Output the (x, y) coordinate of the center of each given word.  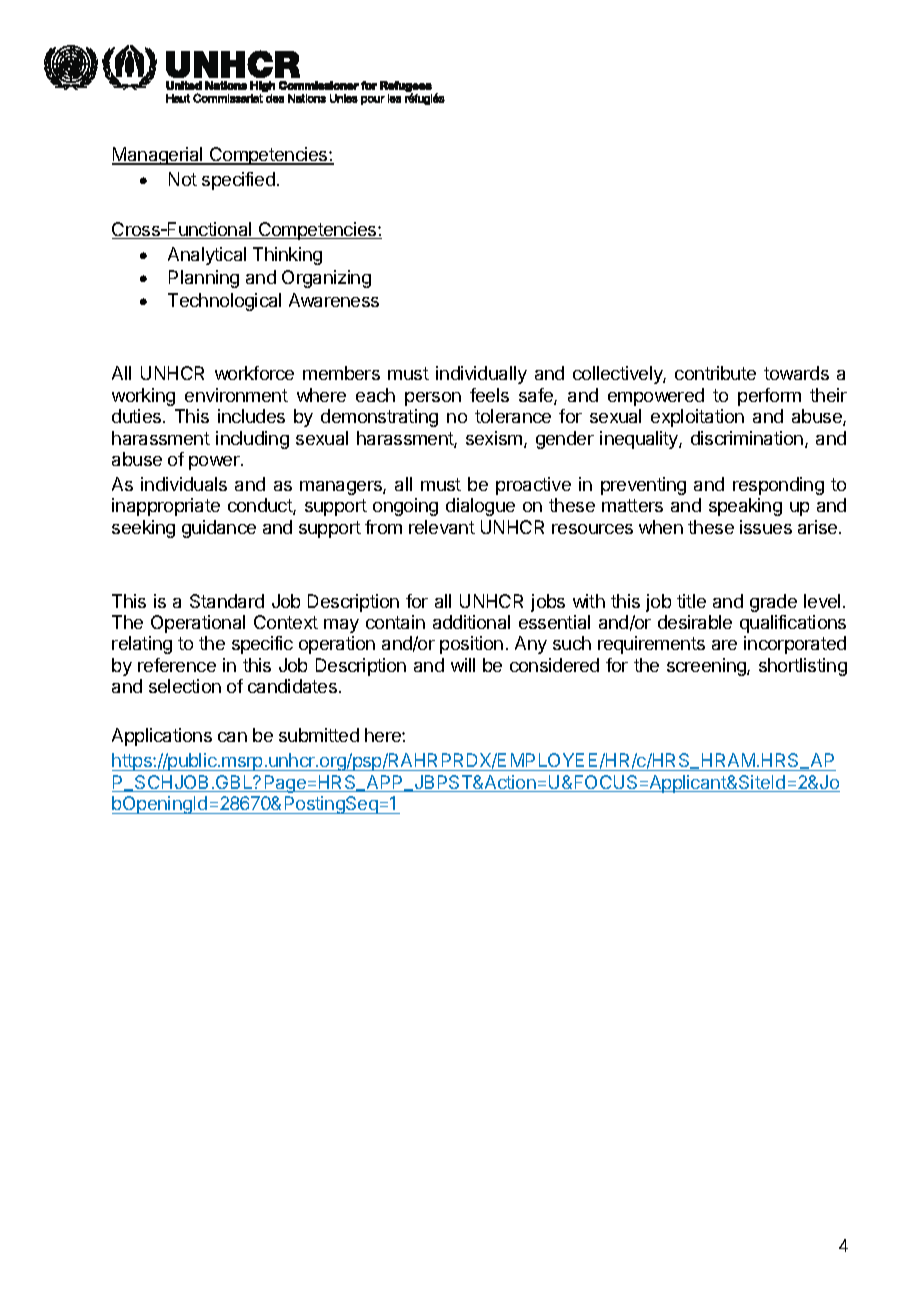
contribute (715, 373)
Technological (224, 302)
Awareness (334, 300)
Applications (162, 737)
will (463, 665)
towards (796, 373)
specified (238, 181)
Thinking (287, 256)
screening (707, 667)
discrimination (747, 438)
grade (773, 603)
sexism (495, 439)
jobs (548, 603)
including (252, 440)
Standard (227, 601)
